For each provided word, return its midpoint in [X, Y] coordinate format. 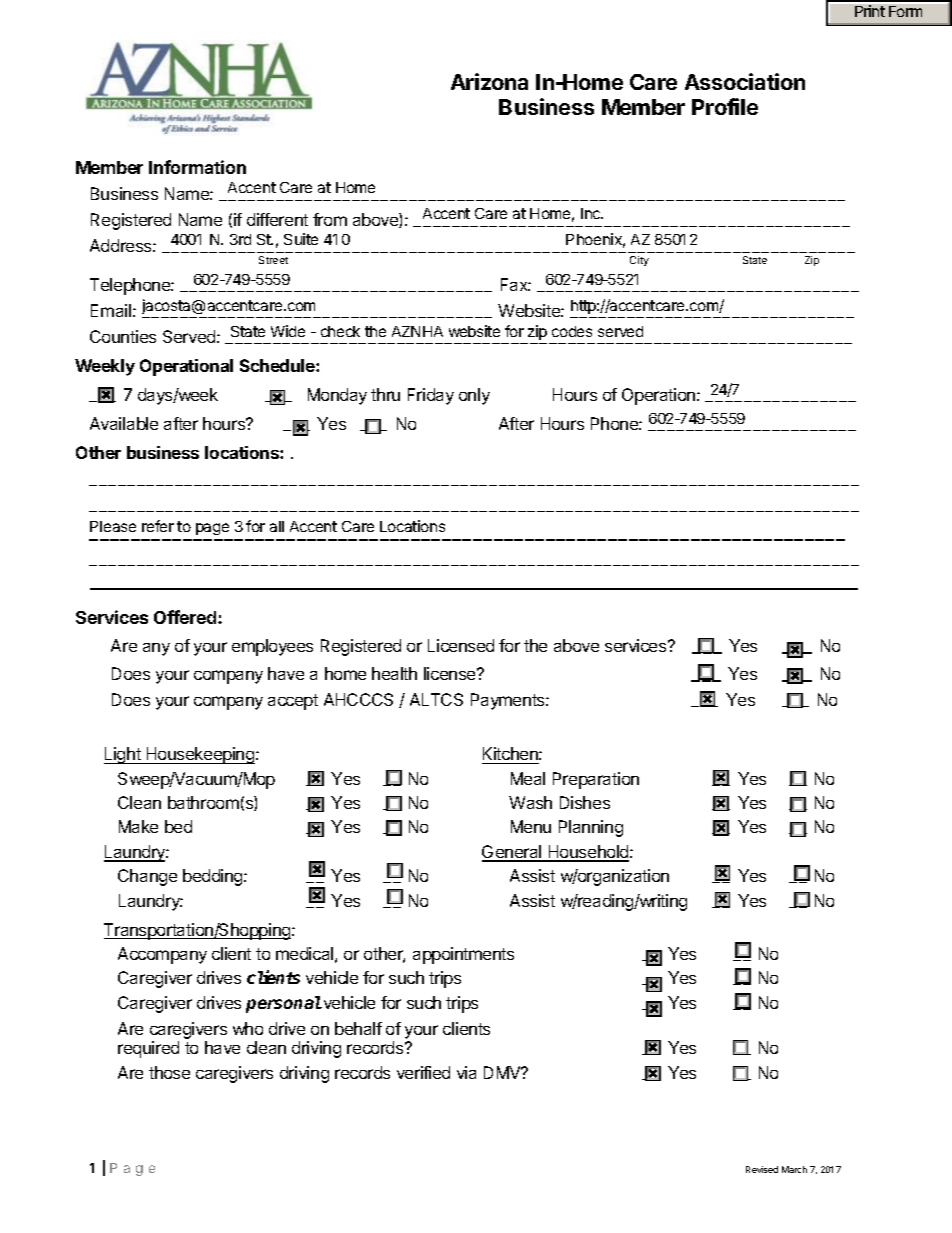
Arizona [489, 81]
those [169, 1072]
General [513, 853]
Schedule [278, 365]
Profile [725, 106]
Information [197, 167]
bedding [214, 877]
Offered [186, 617]
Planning [591, 828]
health [394, 673]
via [466, 1072]
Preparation [596, 780]
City [639, 261]
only [474, 396]
